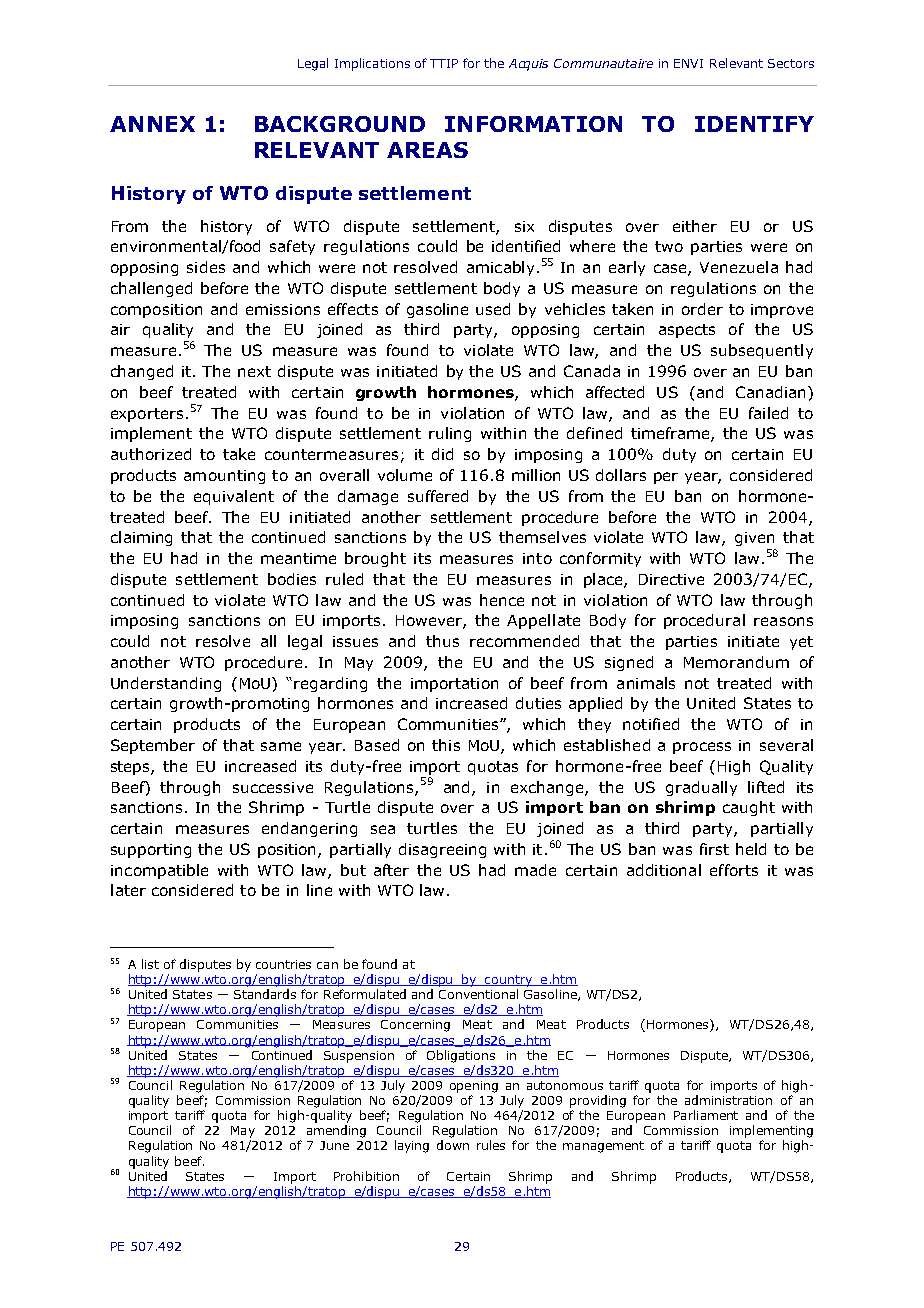  What do you see at coordinates (334, 1145) in the screenshot?
I see `June` at bounding box center [334, 1145].
